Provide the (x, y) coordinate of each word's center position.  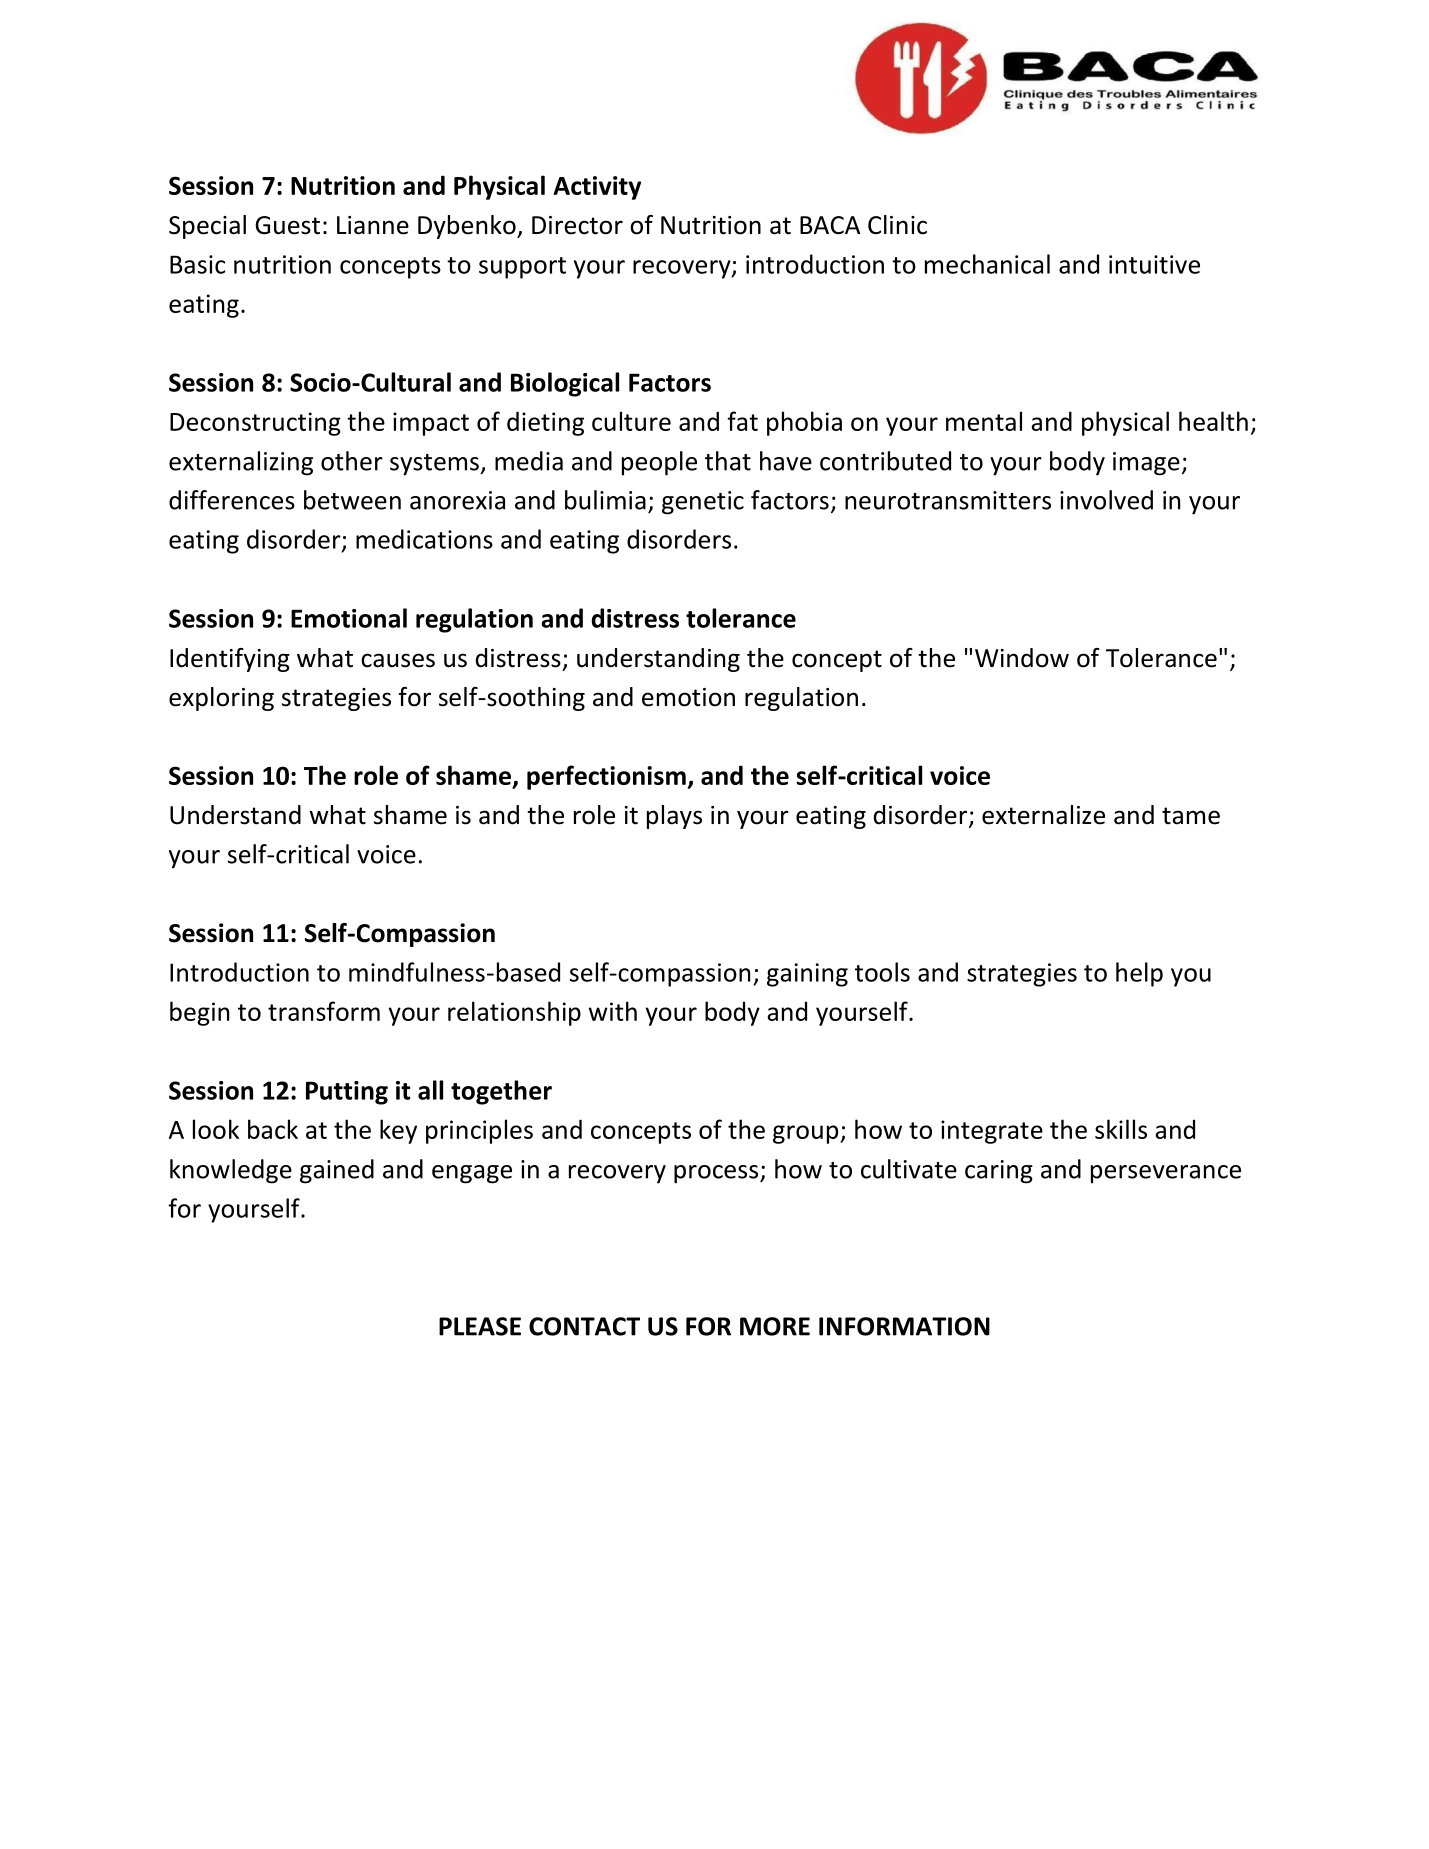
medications (424, 539)
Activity (597, 188)
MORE (775, 1326)
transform (324, 1011)
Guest (287, 225)
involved (1106, 500)
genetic (703, 503)
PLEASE (480, 1326)
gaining (807, 975)
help (1139, 974)
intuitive (1154, 264)
